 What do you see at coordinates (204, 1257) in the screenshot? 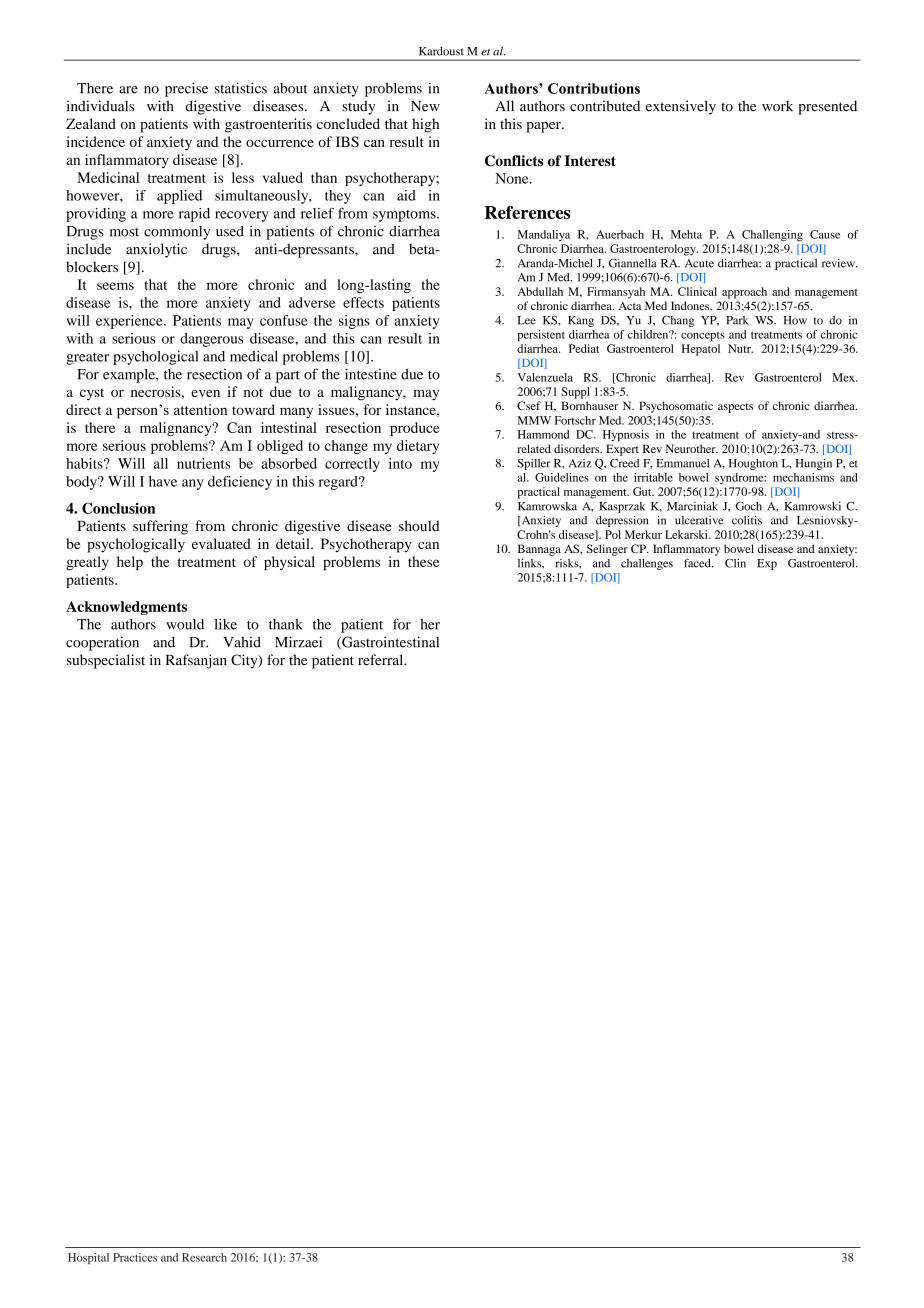
I see `Research` at bounding box center [204, 1257].
